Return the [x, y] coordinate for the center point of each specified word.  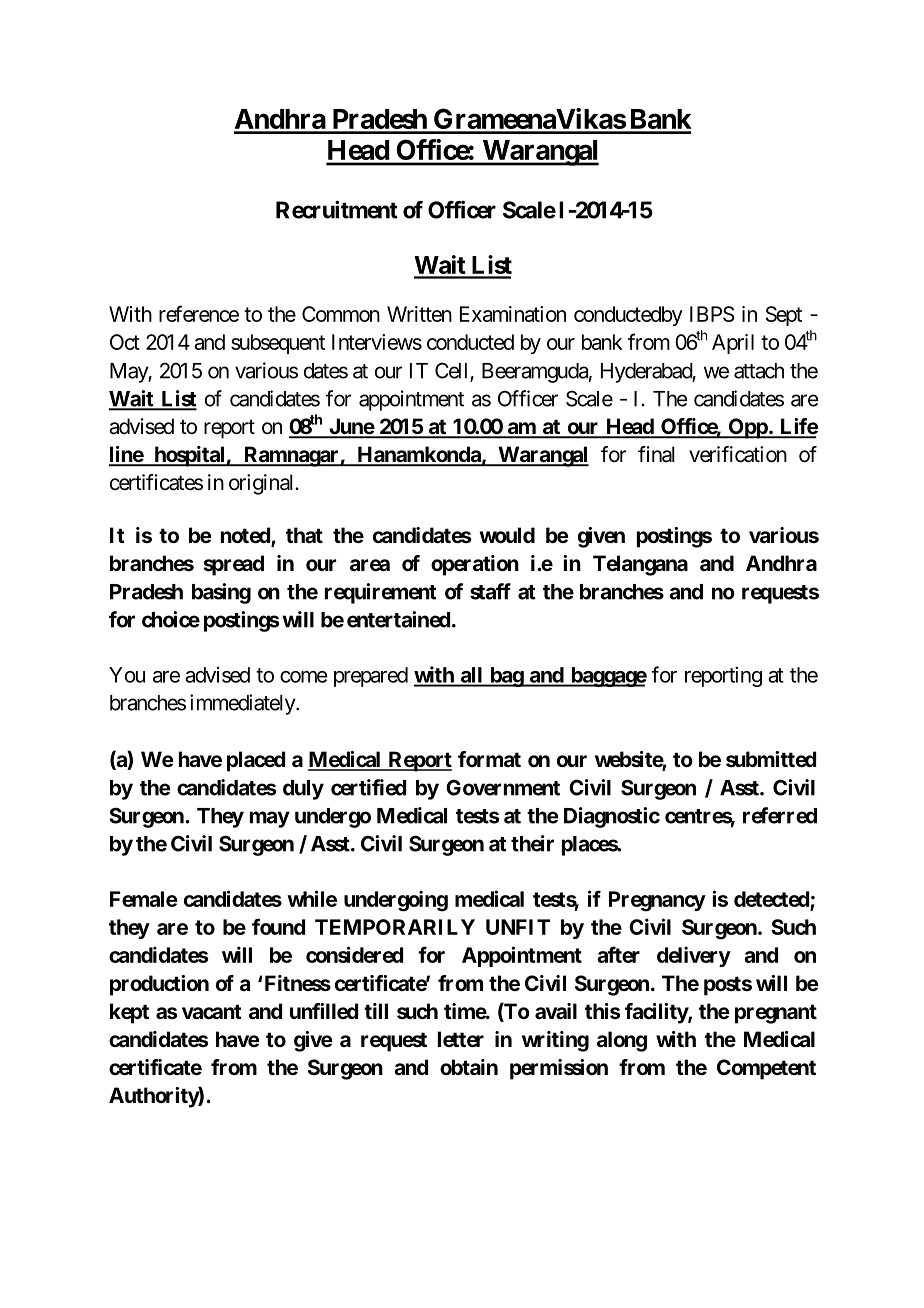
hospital [189, 456]
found [278, 926]
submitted [771, 759]
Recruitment [337, 209]
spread [233, 565]
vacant [212, 1011]
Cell [453, 371]
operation [475, 565]
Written [419, 314]
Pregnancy [657, 901]
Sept [784, 316]
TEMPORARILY [395, 927]
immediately [243, 704]
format [489, 759]
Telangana [640, 565]
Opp [747, 428]
